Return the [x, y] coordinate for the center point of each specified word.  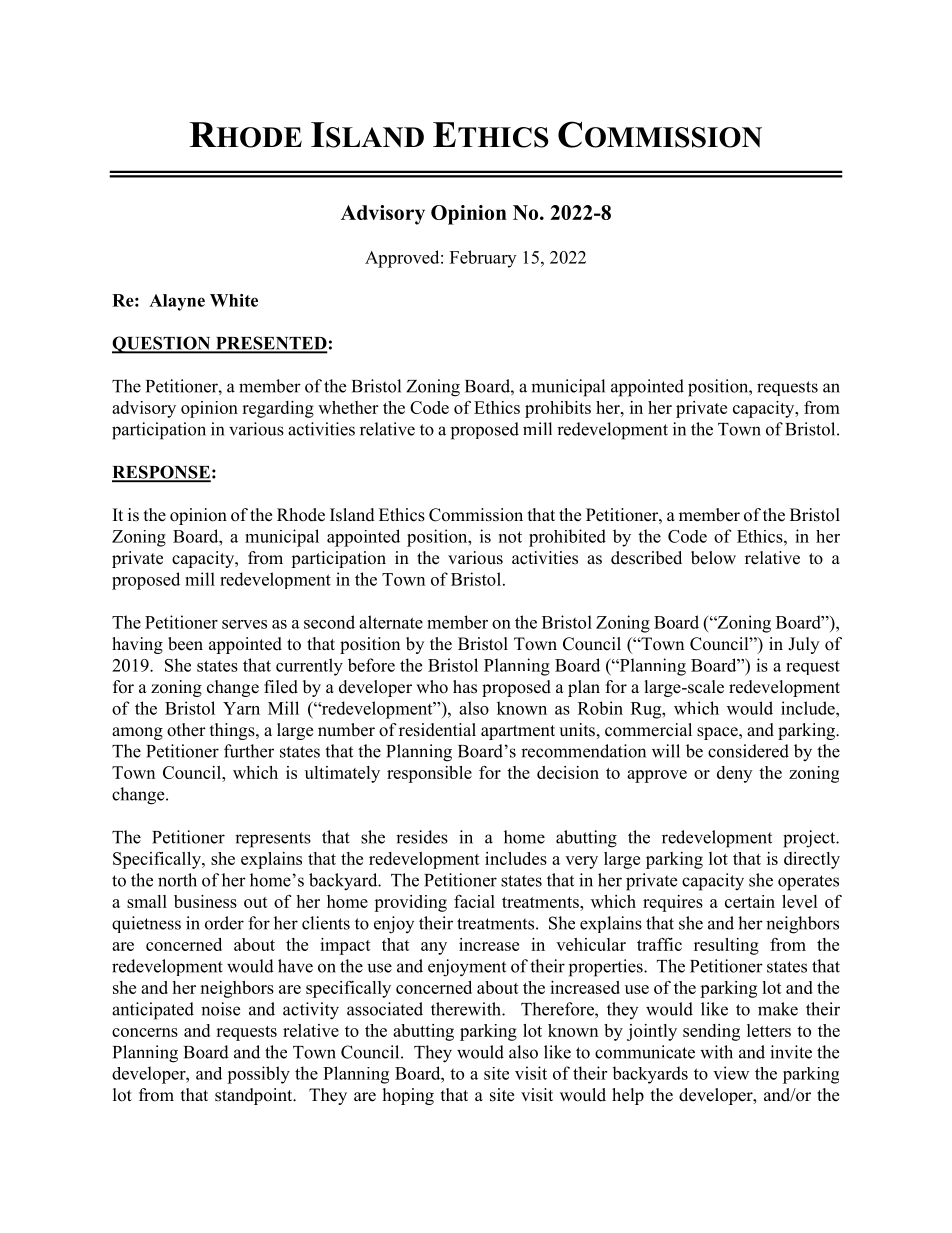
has [465, 687]
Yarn [241, 708]
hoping [408, 1096]
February [483, 259]
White [234, 300]
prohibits [558, 409]
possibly [258, 1075]
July [803, 645]
